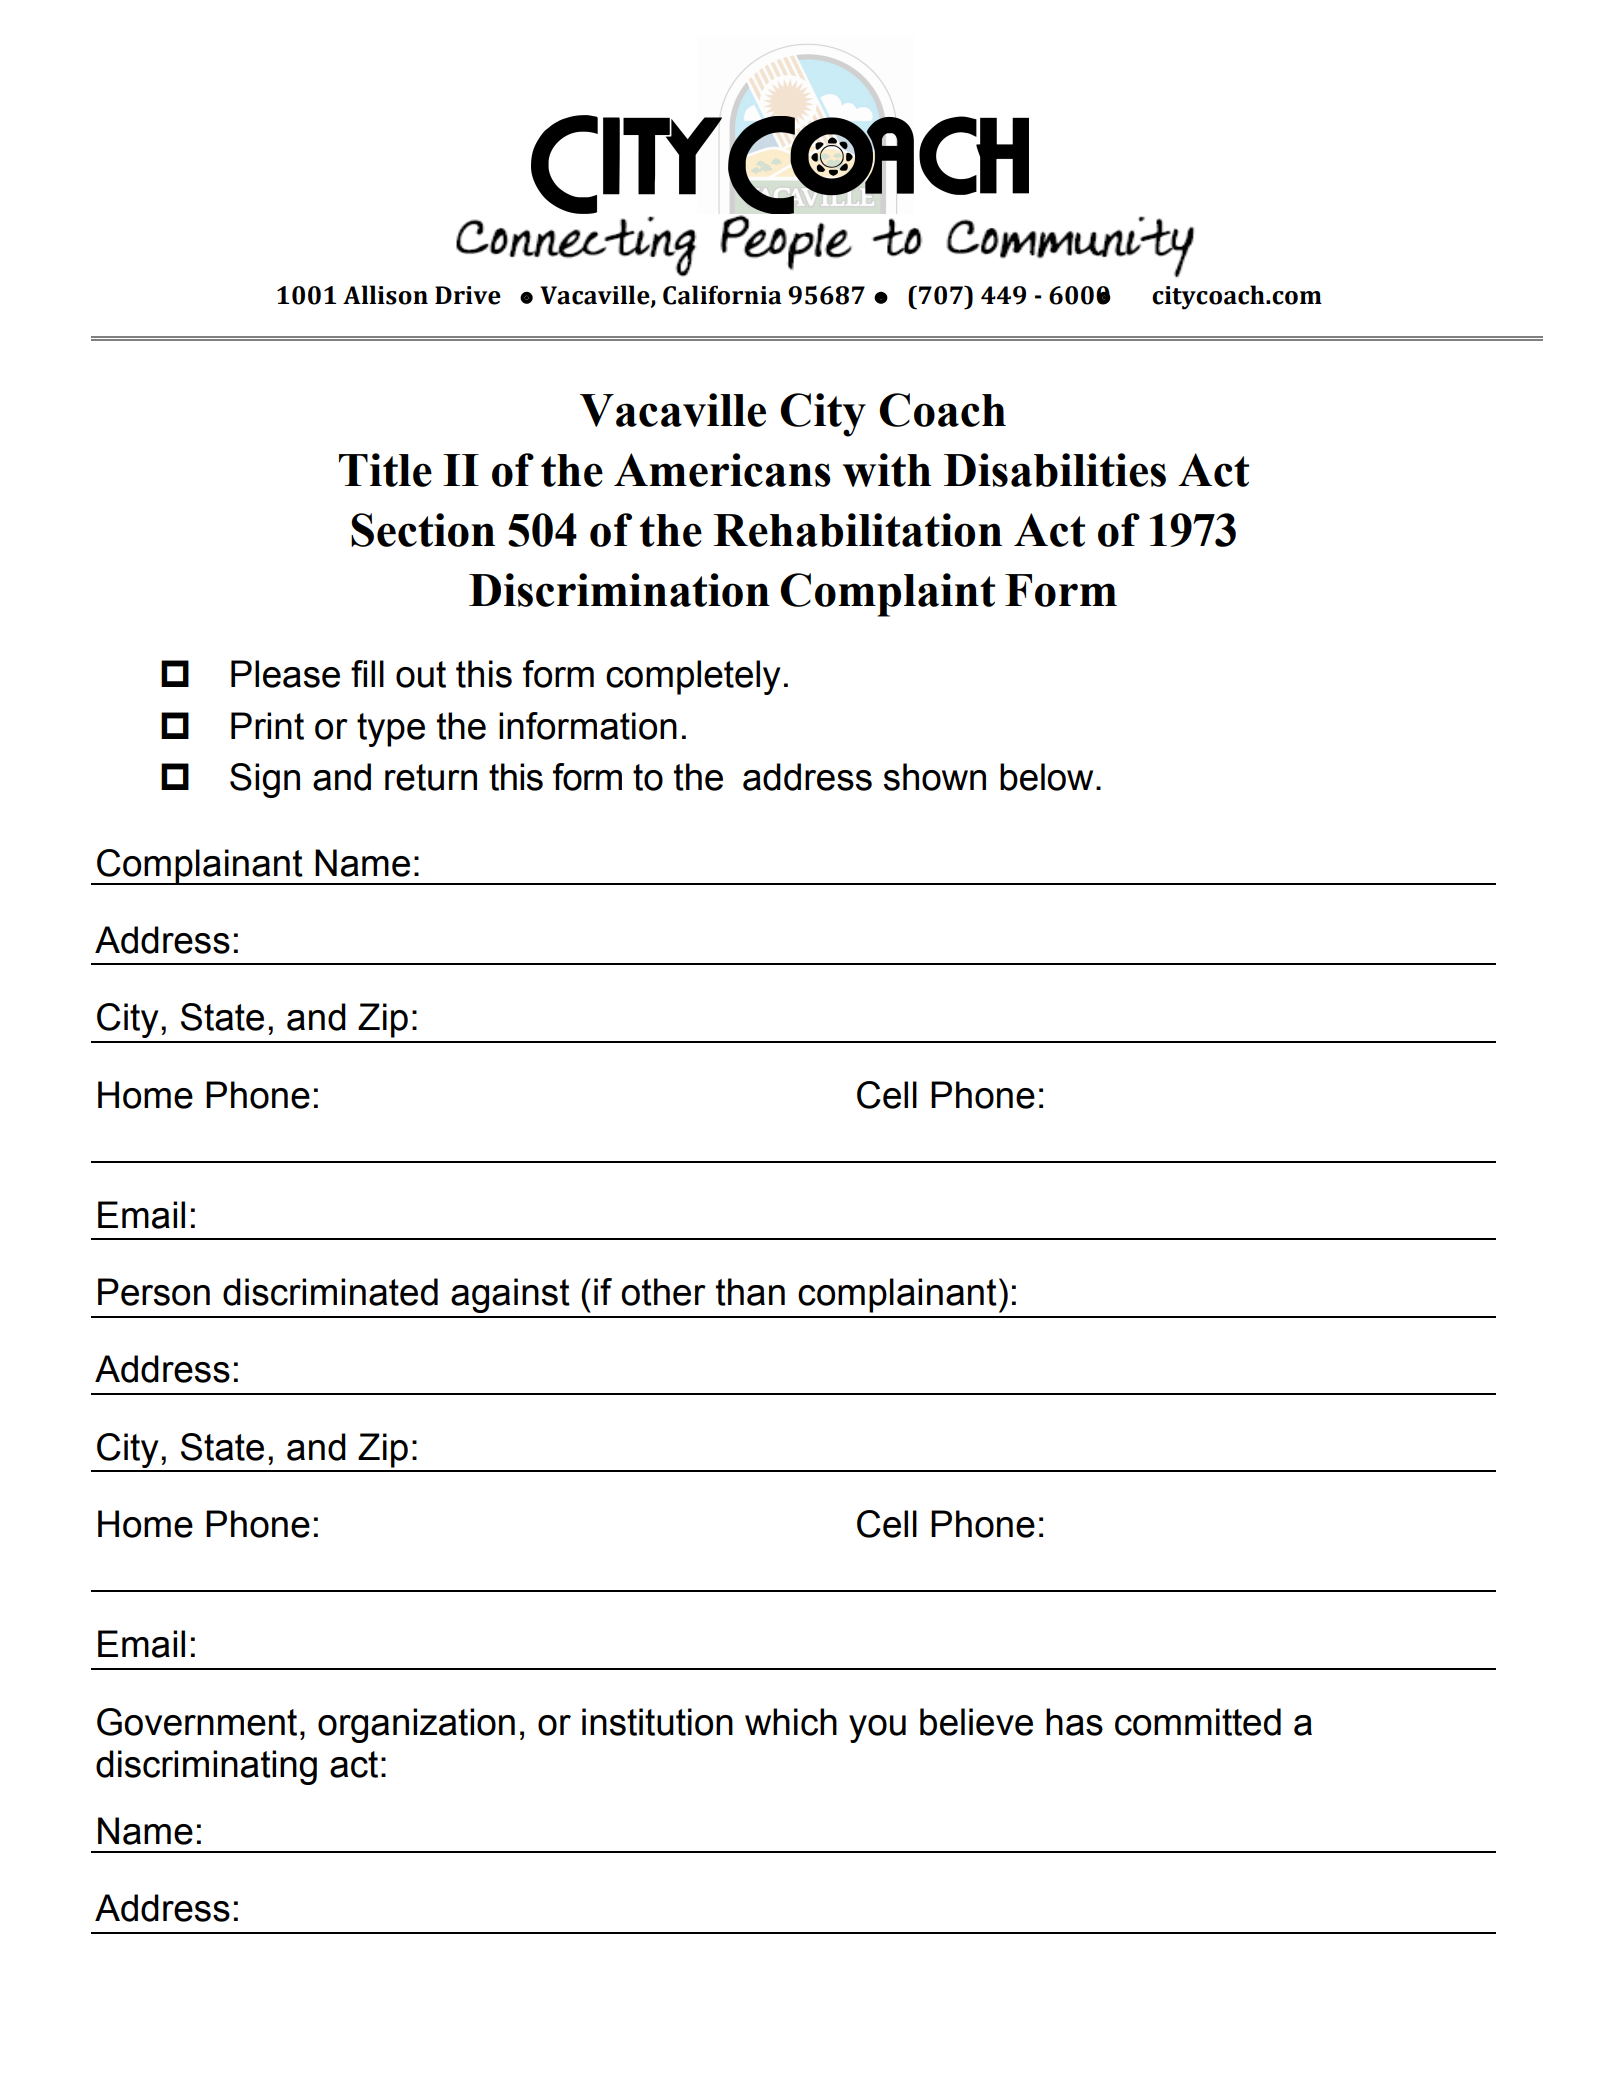 The image size is (1615, 2089). Describe the element at coordinates (750, 1292) in the image. I see `than` at that location.
